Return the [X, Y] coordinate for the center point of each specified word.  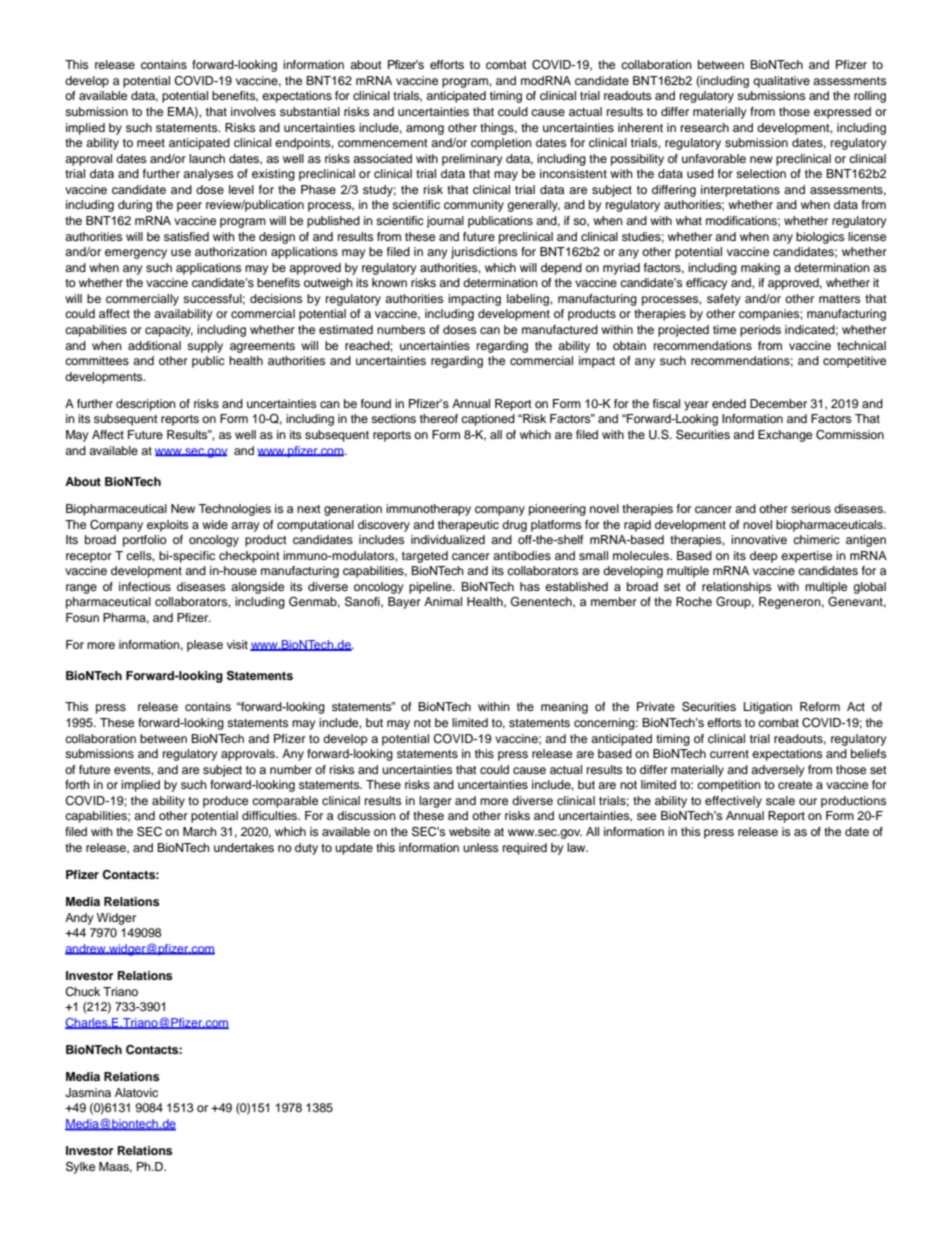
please [205, 646]
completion [501, 144]
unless [480, 847]
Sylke [80, 1168]
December [778, 403]
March [200, 831]
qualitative [781, 82]
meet [151, 143]
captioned [488, 420]
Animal [443, 601]
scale [780, 800]
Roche [694, 601]
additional [154, 345]
